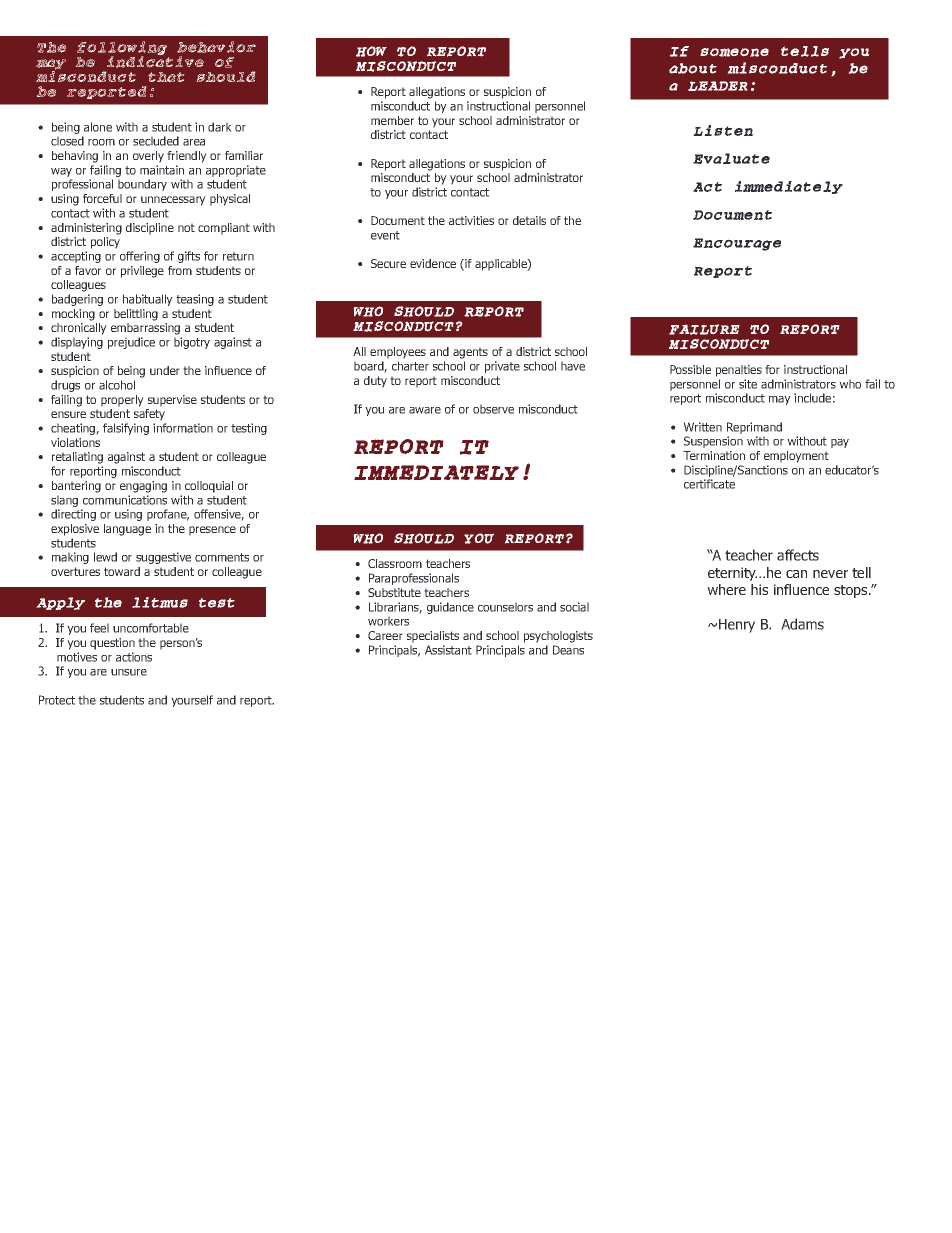 This screenshot has height=1233, width=952. What do you see at coordinates (129, 672) in the screenshot?
I see `unsure` at bounding box center [129, 672].
